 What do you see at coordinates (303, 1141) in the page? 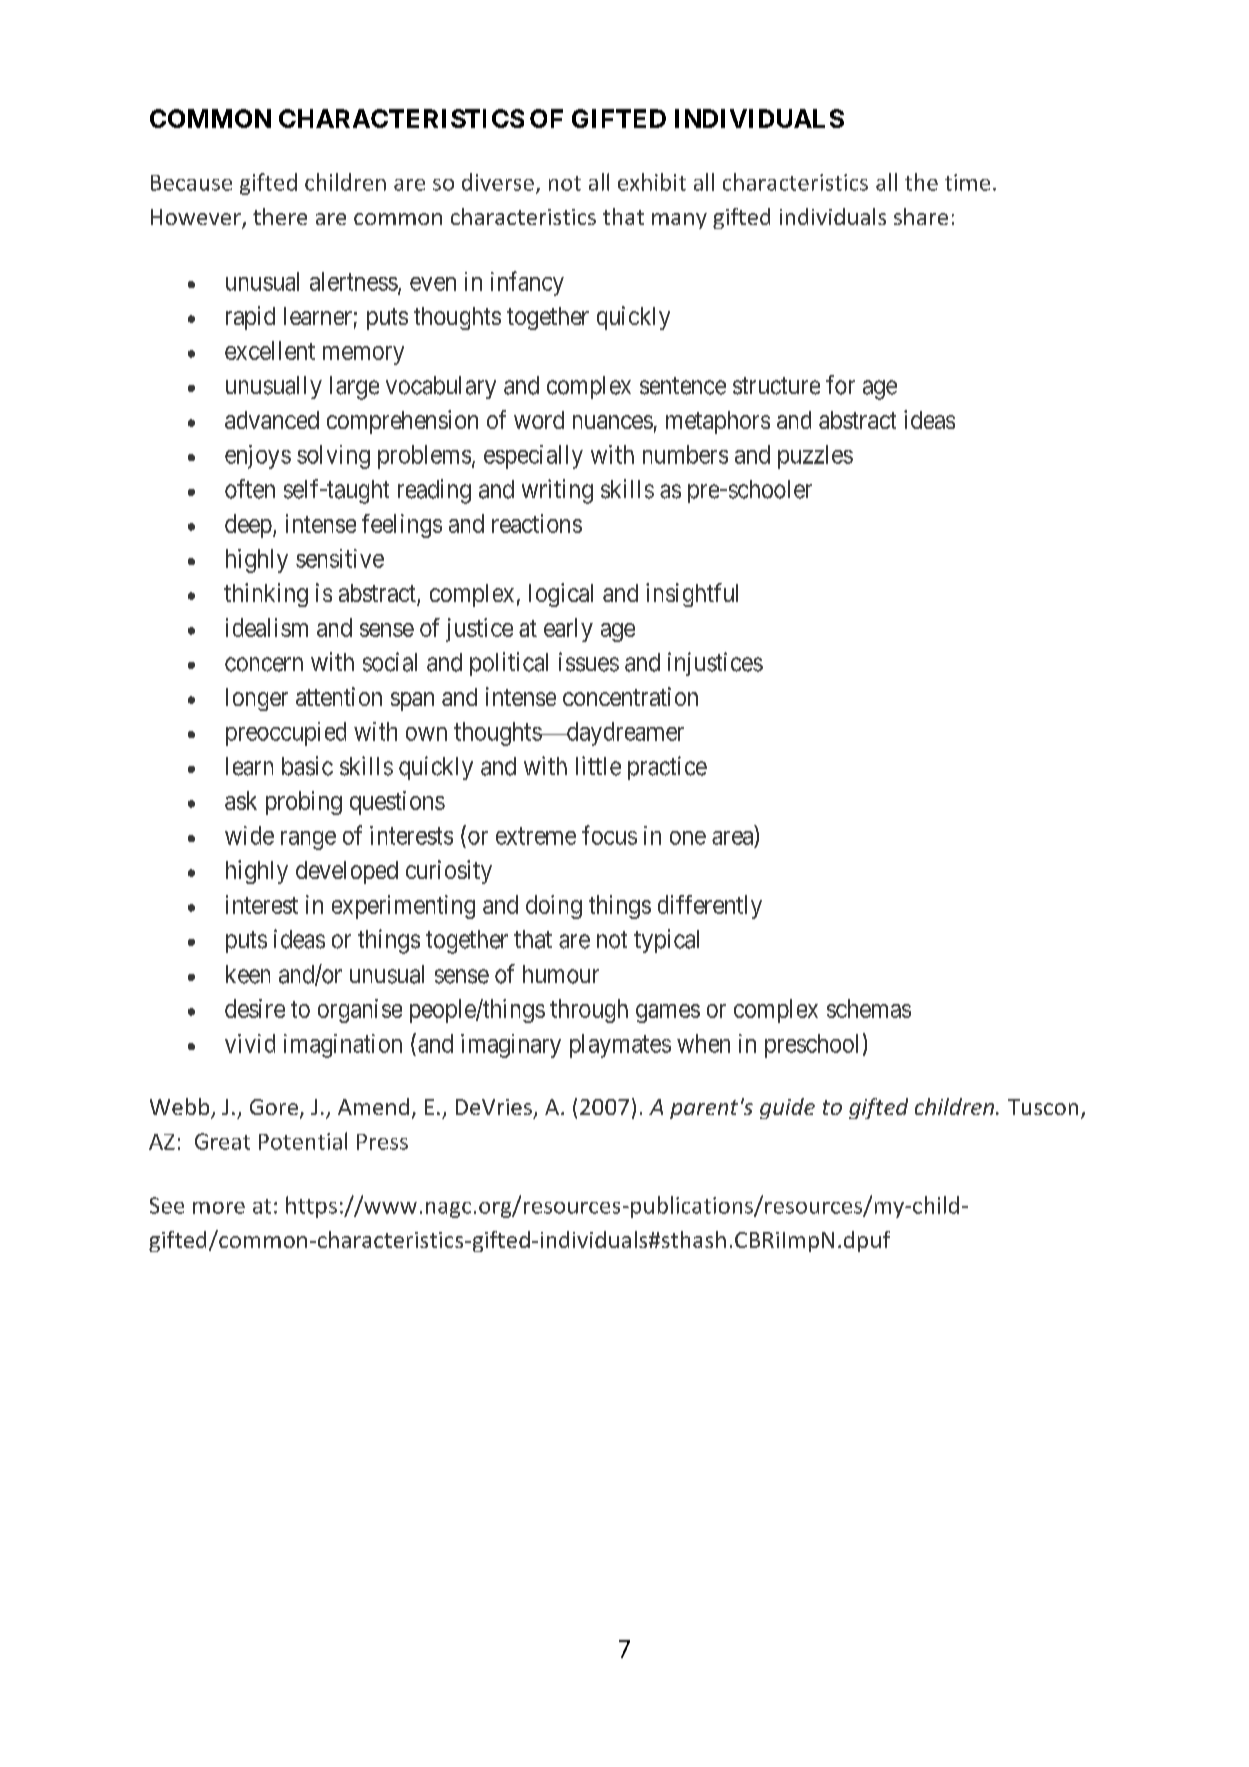
I see `Potential` at bounding box center [303, 1141].
